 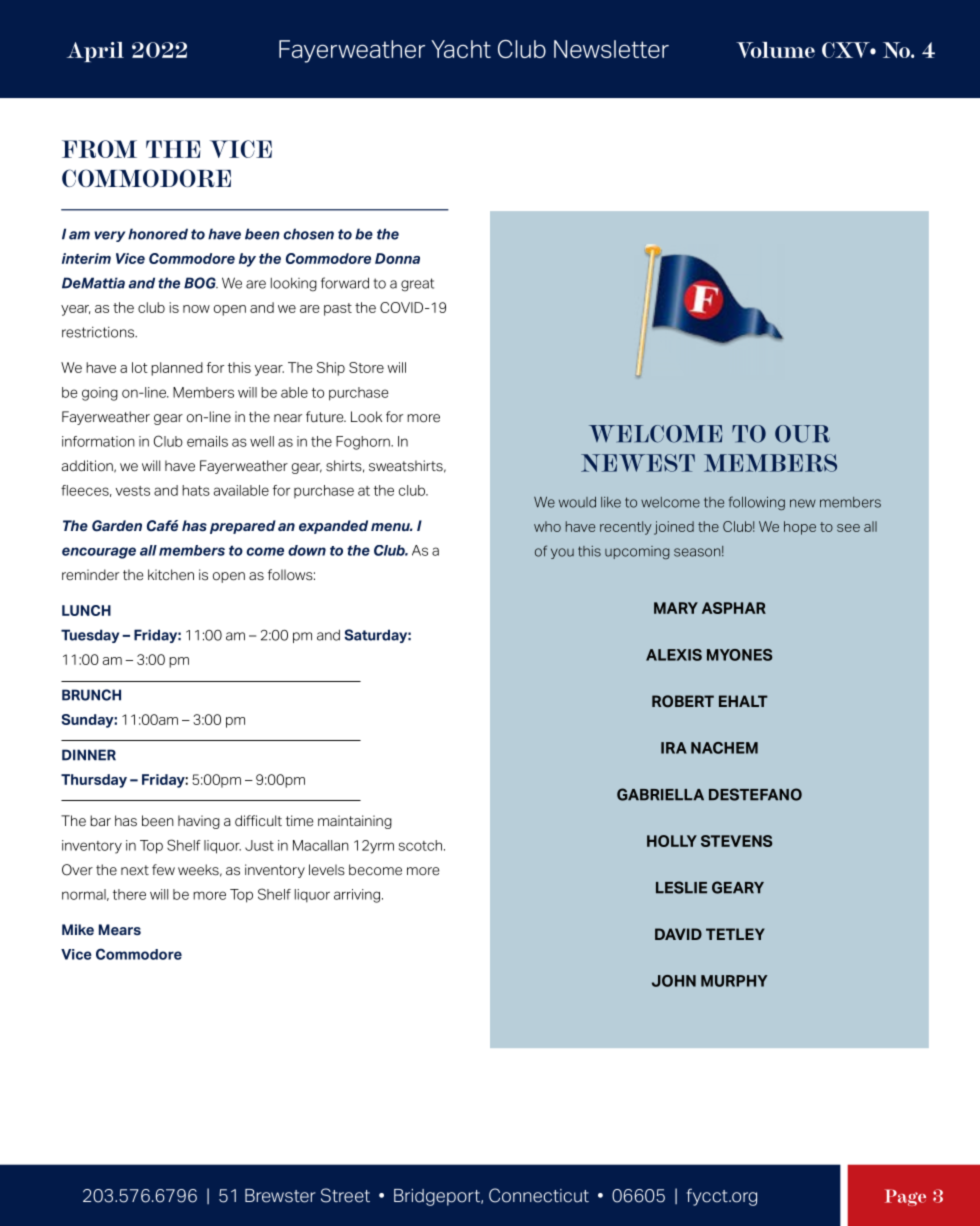 What do you see at coordinates (757, 503) in the page?
I see `following` at bounding box center [757, 503].
